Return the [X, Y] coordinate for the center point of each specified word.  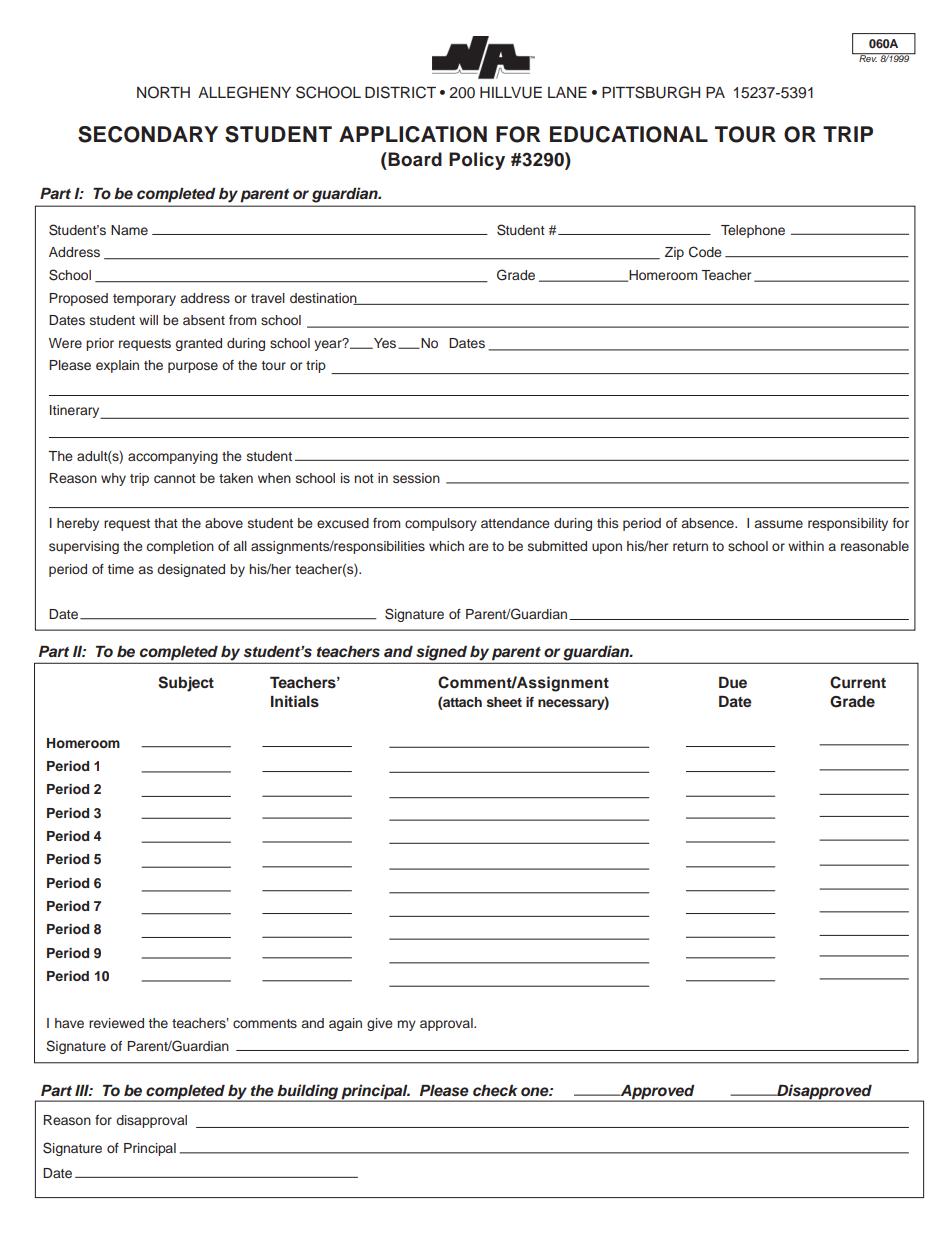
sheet [504, 702]
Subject [186, 684]
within [806, 546]
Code [705, 252]
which [446, 546]
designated [191, 570]
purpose [193, 367]
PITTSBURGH [651, 92]
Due [733, 682]
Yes [383, 343]
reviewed [116, 1023]
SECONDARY [148, 134]
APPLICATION [413, 134]
